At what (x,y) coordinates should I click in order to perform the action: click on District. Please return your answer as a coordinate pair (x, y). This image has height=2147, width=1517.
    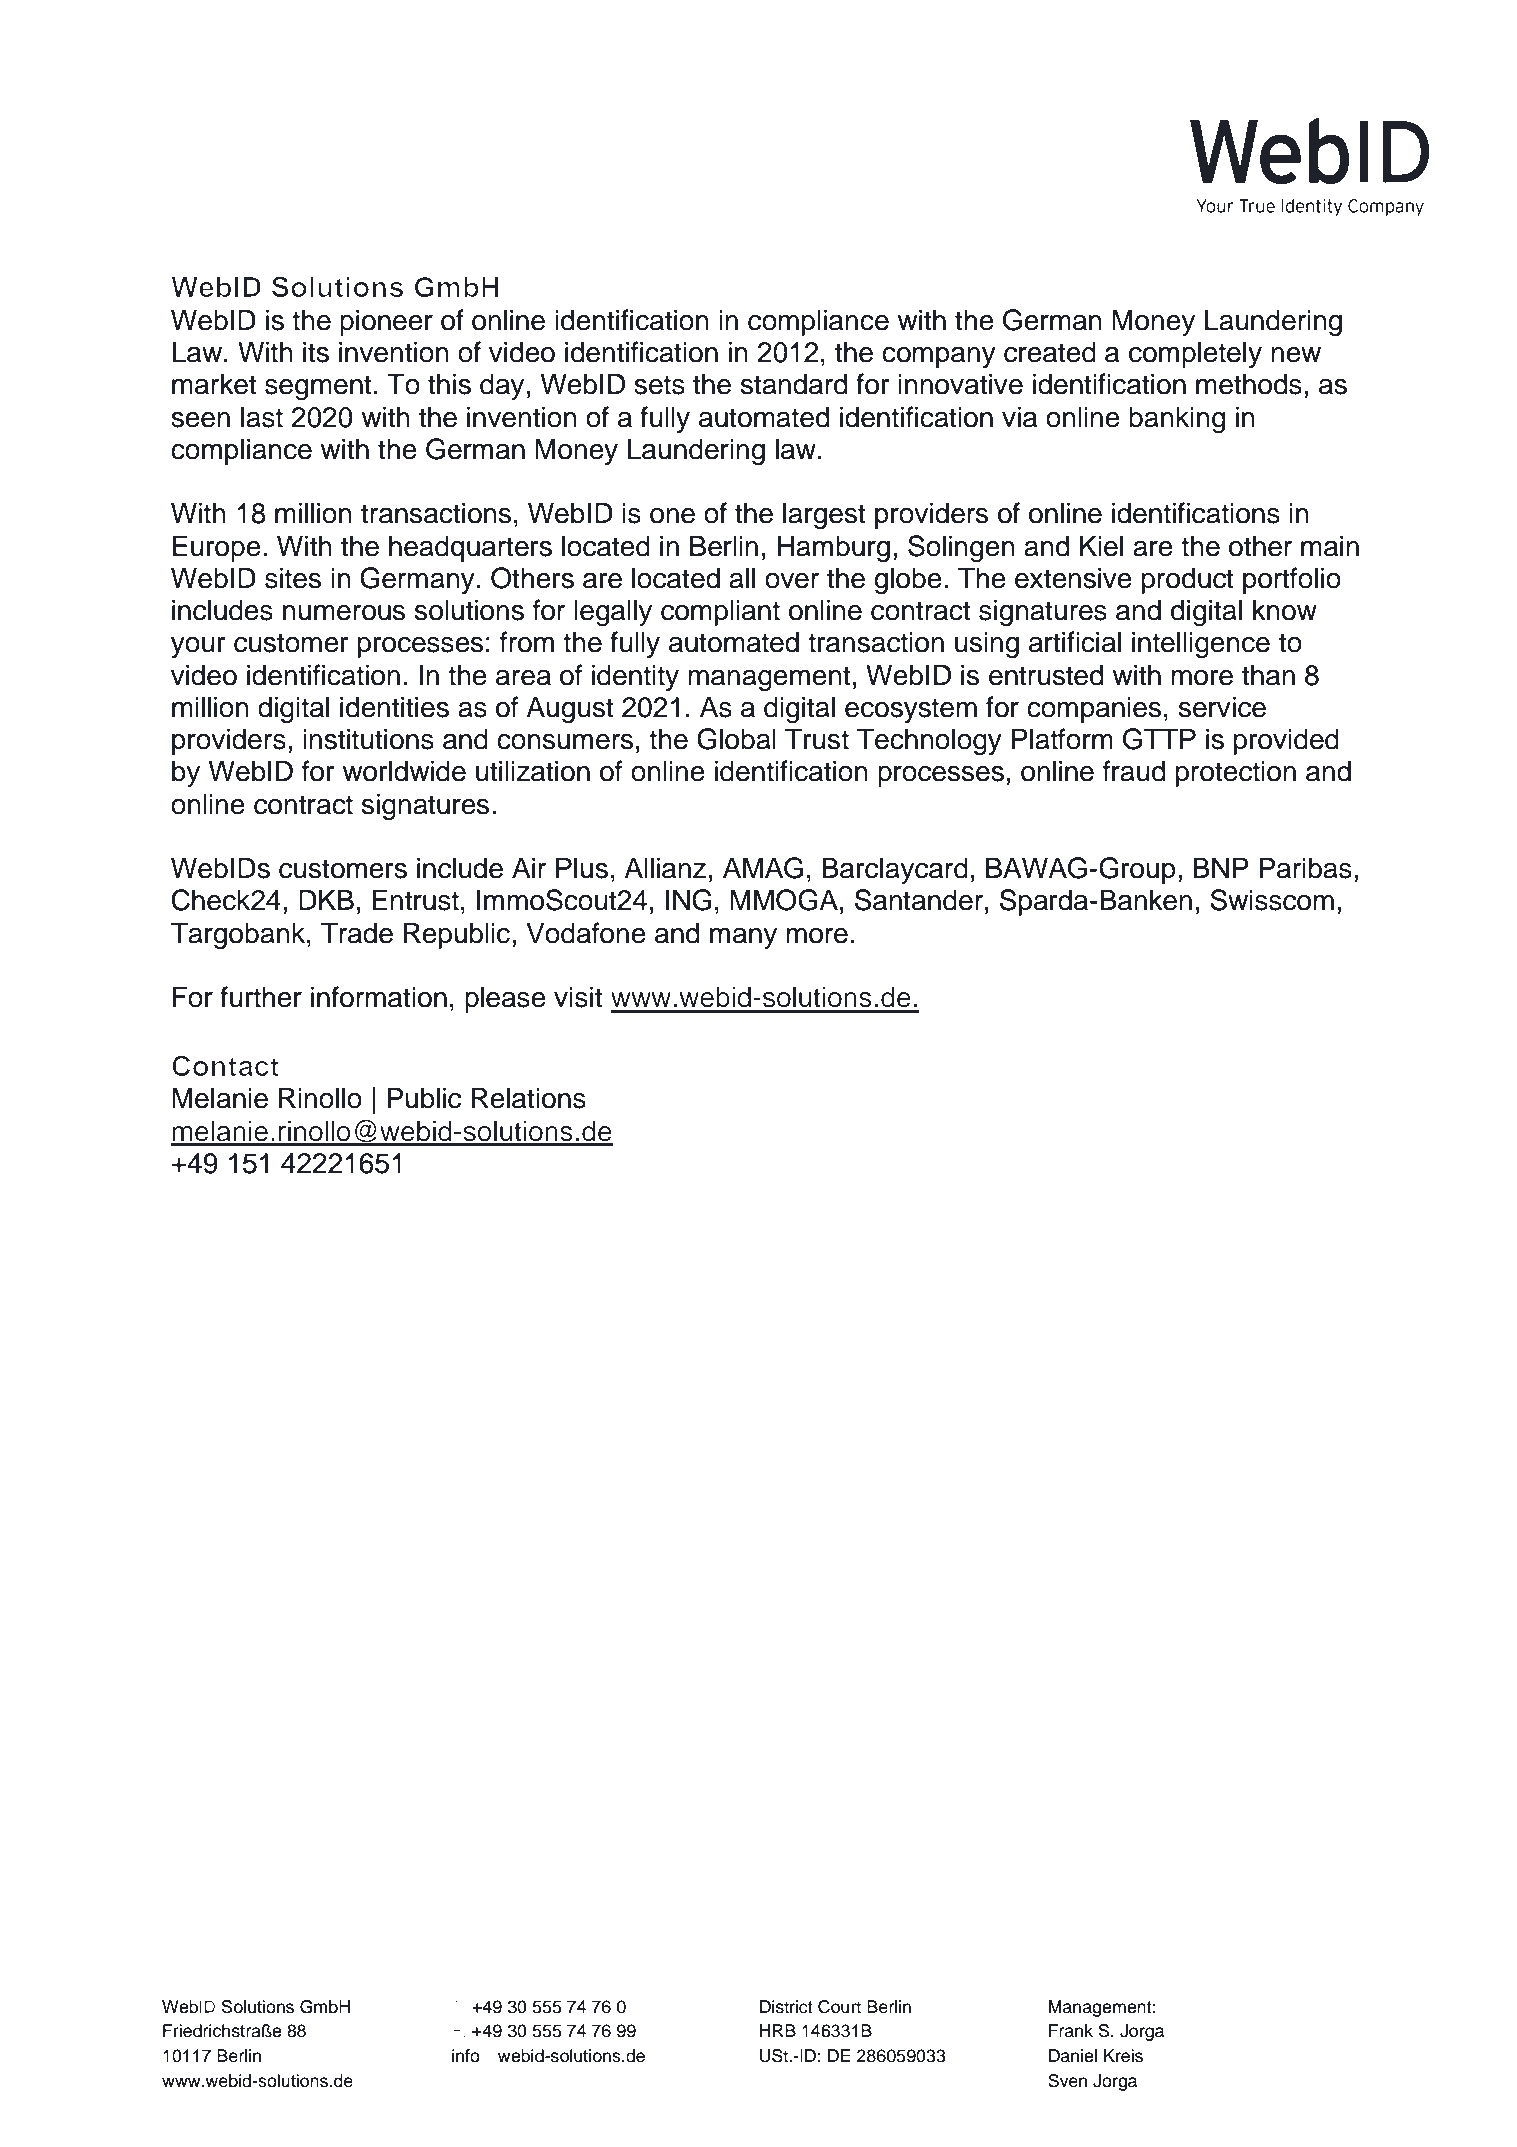
    Looking at the image, I should click on (786, 2007).
